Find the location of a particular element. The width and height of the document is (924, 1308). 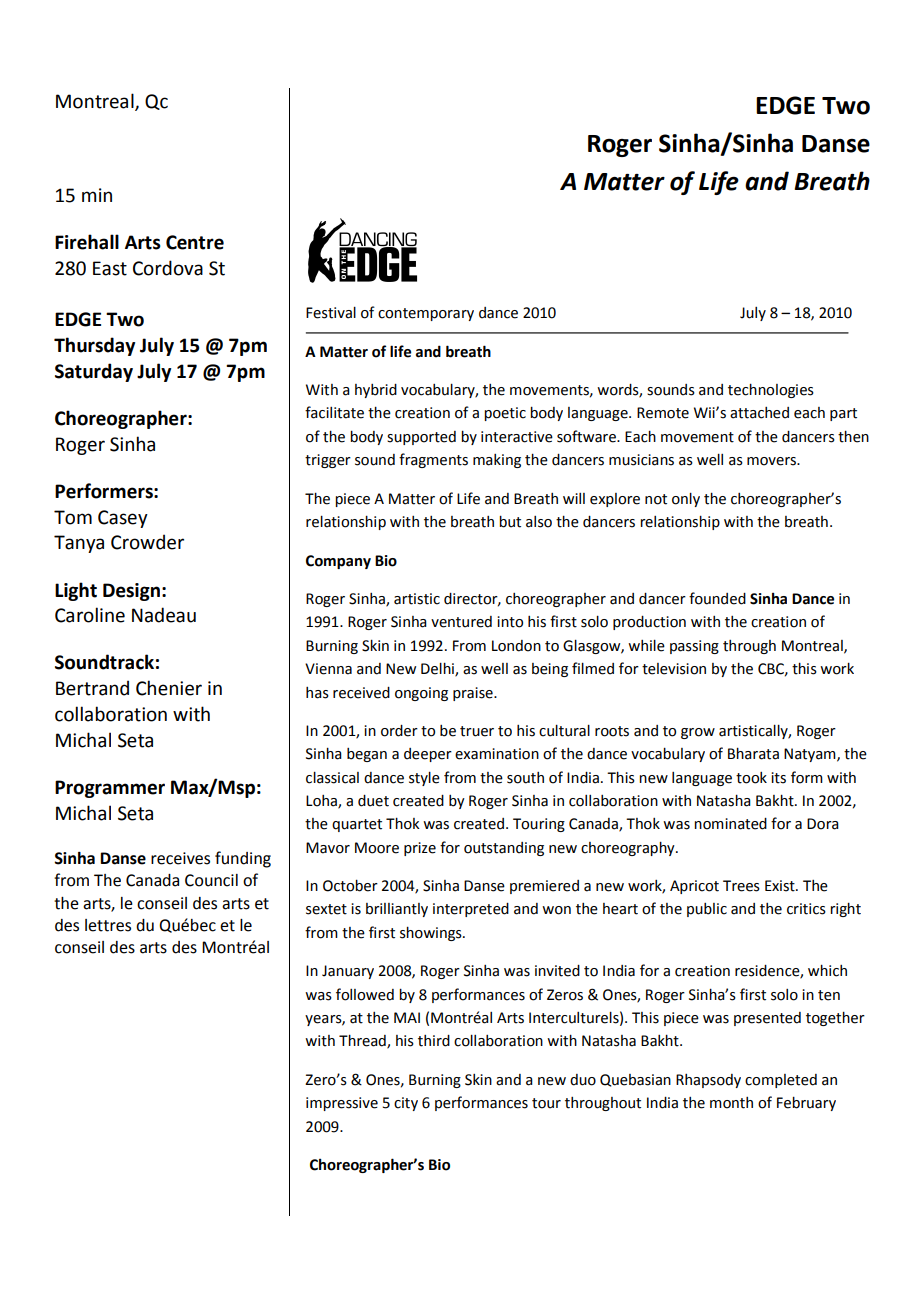

completed is located at coordinates (781, 1081).
